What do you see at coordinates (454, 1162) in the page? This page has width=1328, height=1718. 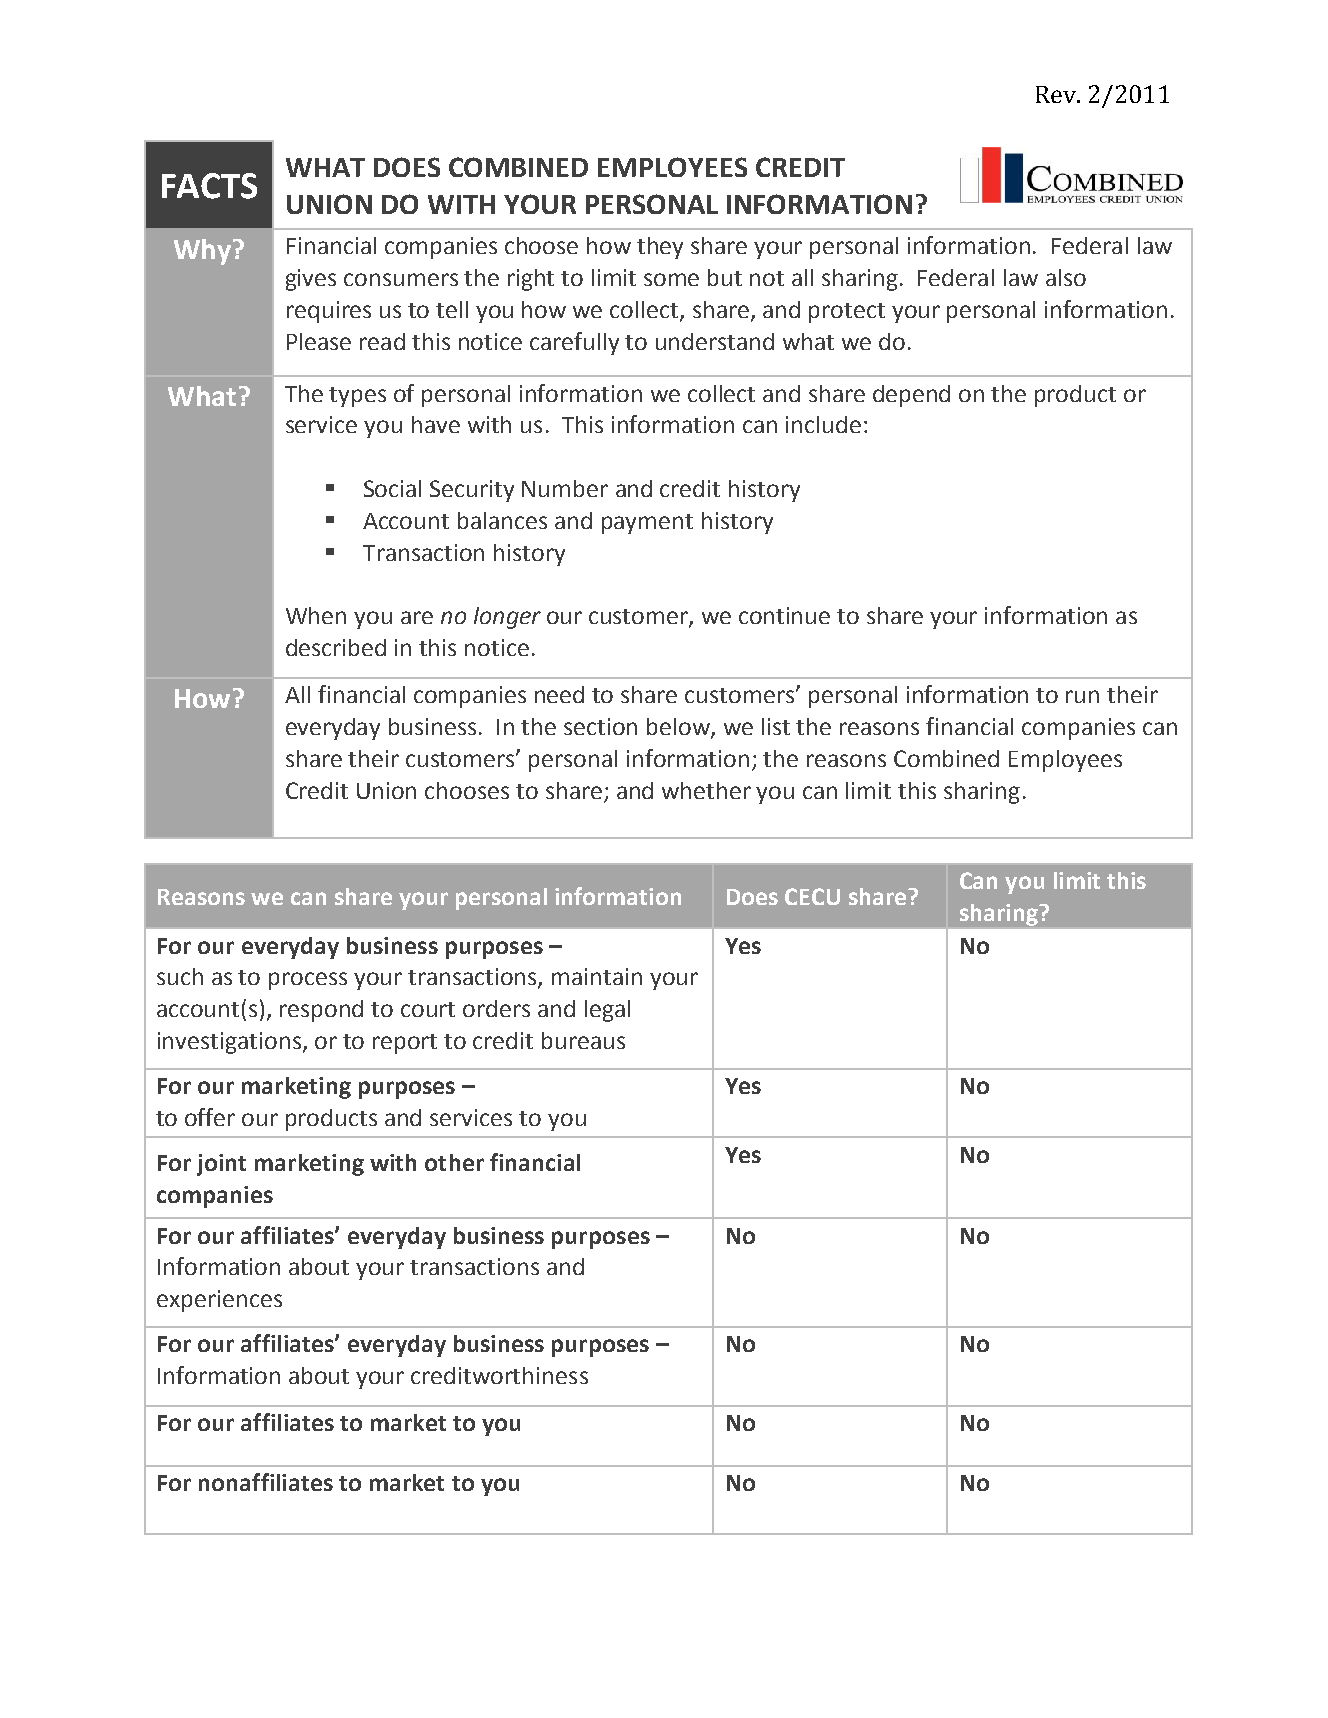 I see `other` at bounding box center [454, 1162].
